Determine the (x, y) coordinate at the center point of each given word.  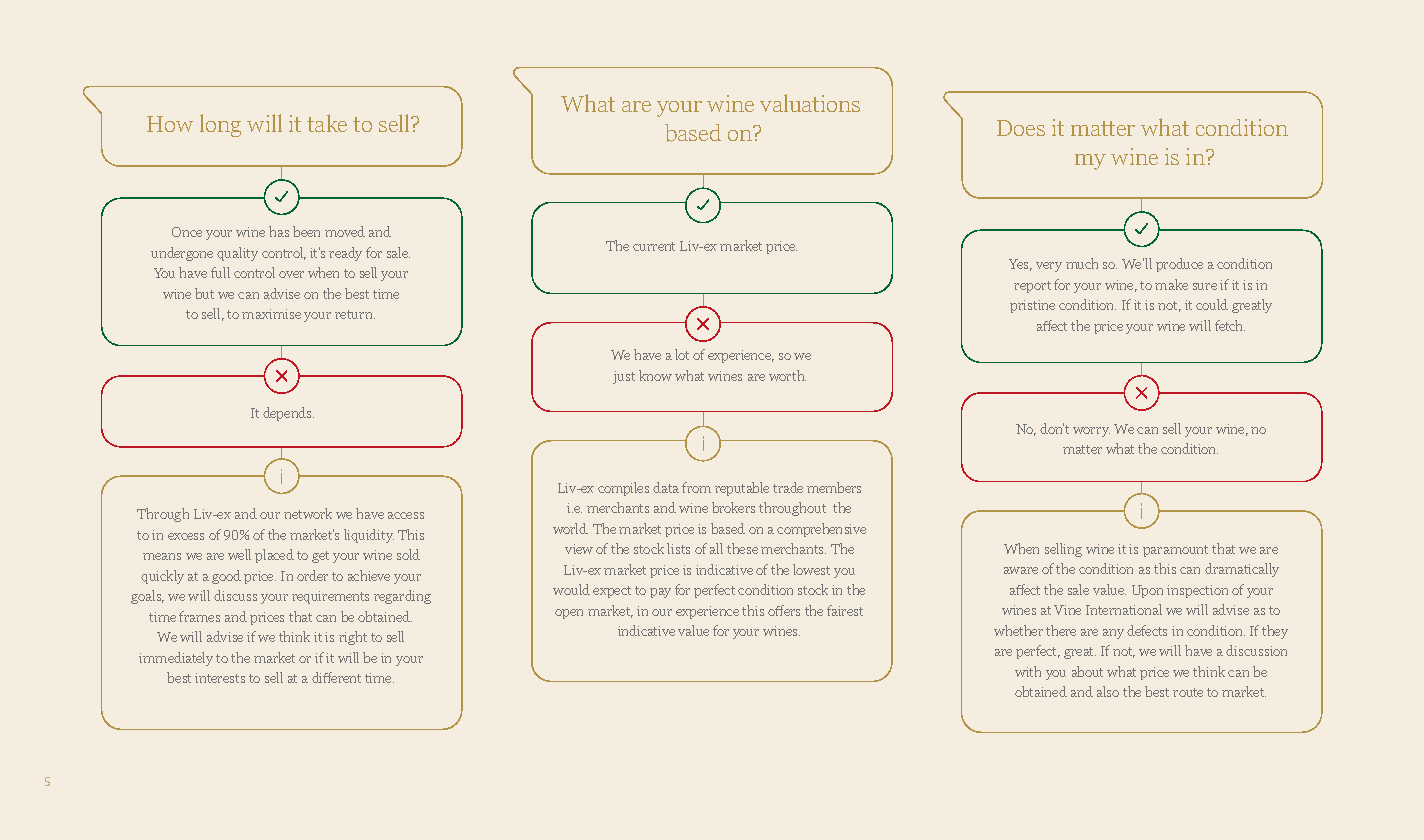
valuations (810, 103)
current (654, 246)
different (336, 677)
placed (274, 556)
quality (237, 254)
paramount (1175, 551)
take (327, 123)
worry (1091, 432)
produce (1179, 265)
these (742, 548)
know (655, 375)
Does (1021, 128)
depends (288, 414)
